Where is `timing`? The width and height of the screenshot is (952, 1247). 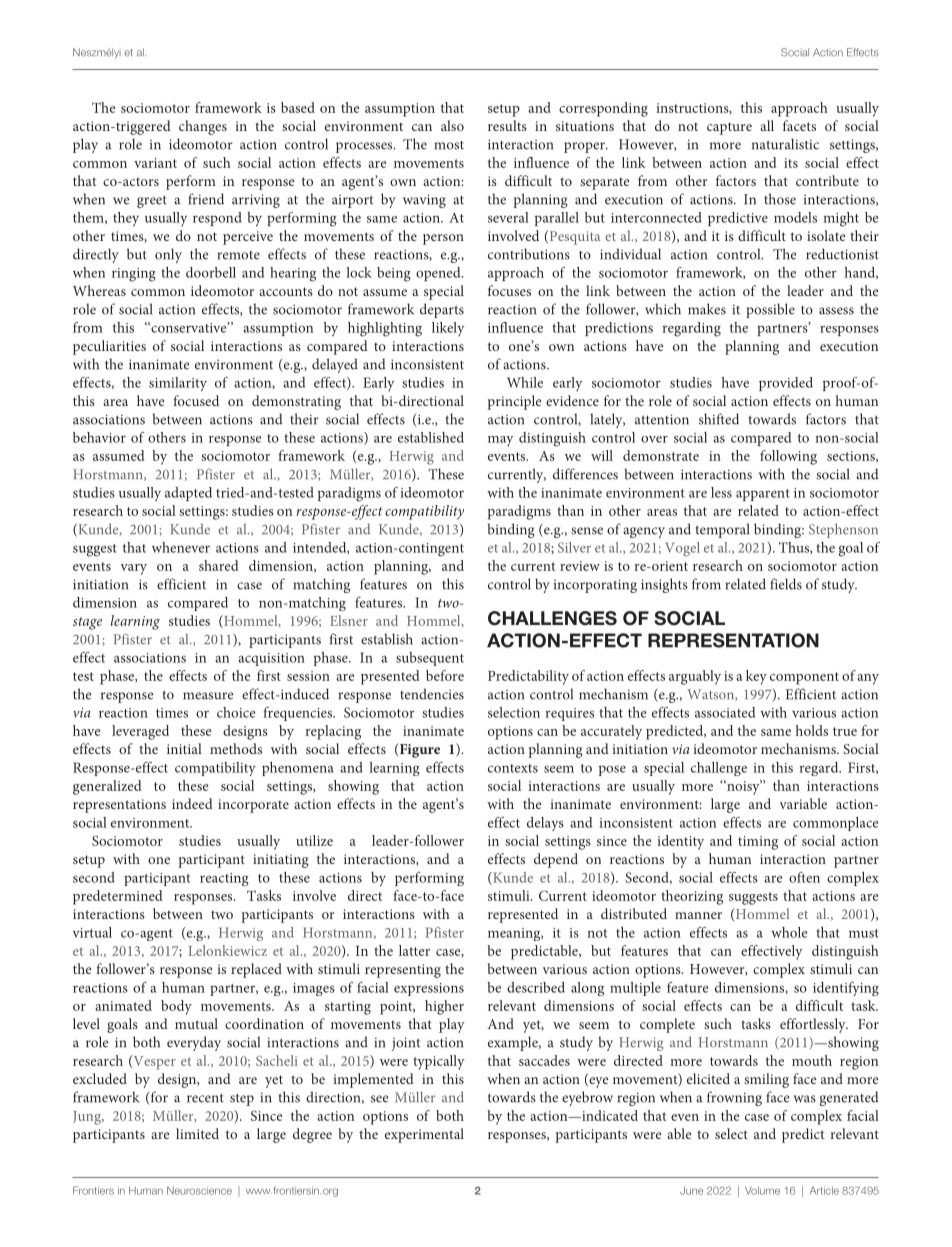 timing is located at coordinates (758, 843).
